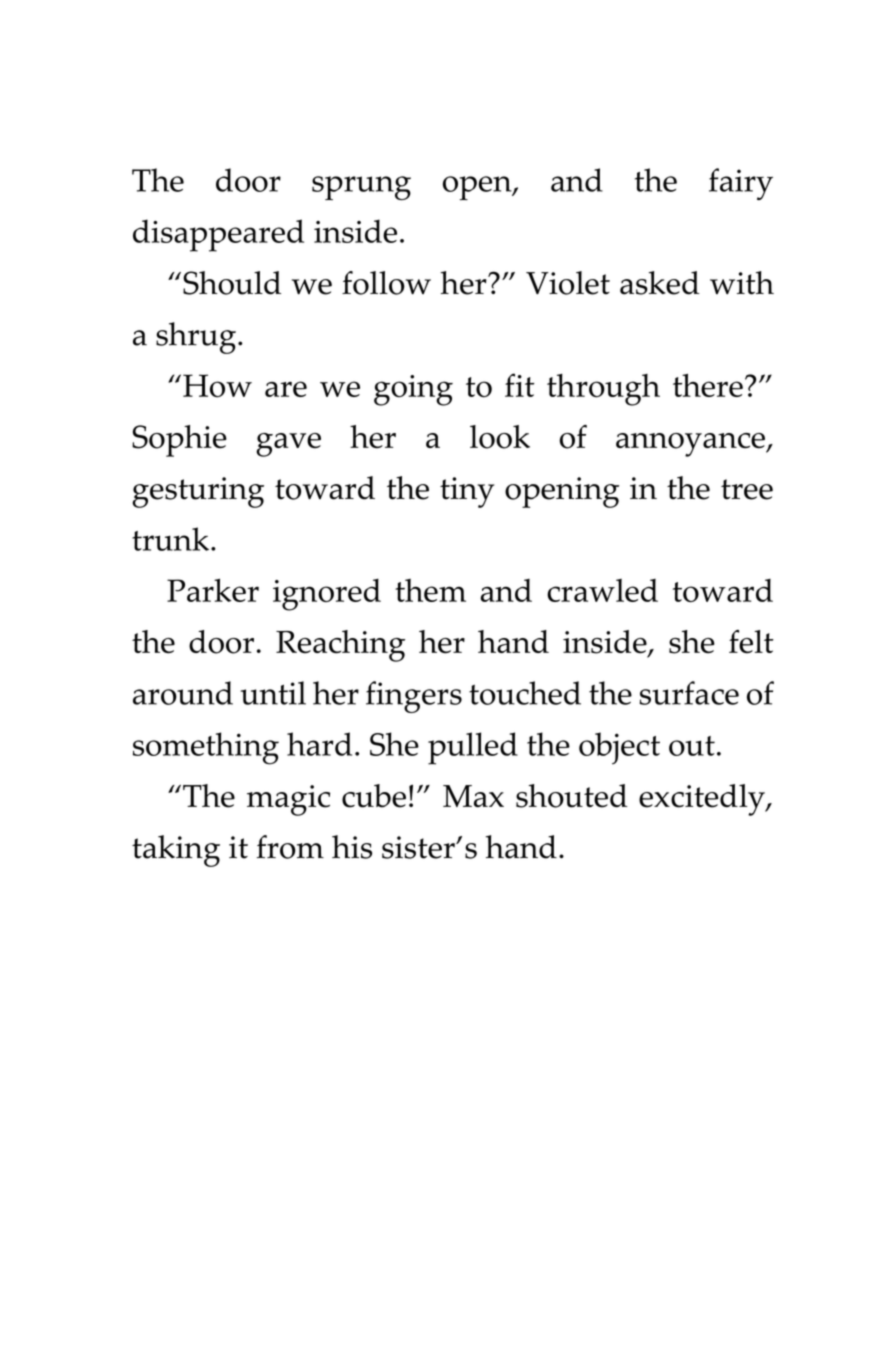  Describe the element at coordinates (198, 492) in the page. I see `gesturing` at that location.
